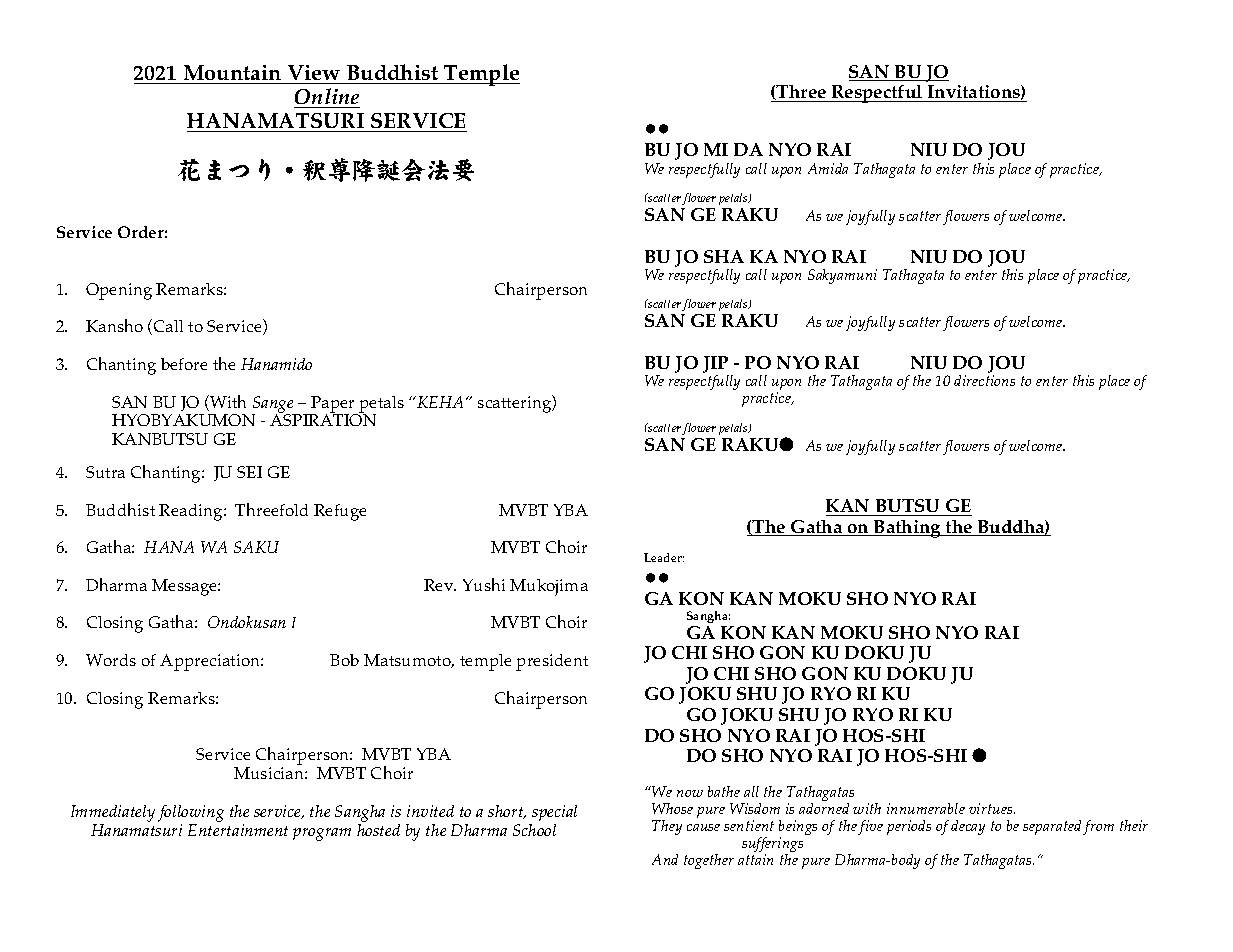 The width and height of the image is (1233, 952). I want to click on They, so click(667, 827).
